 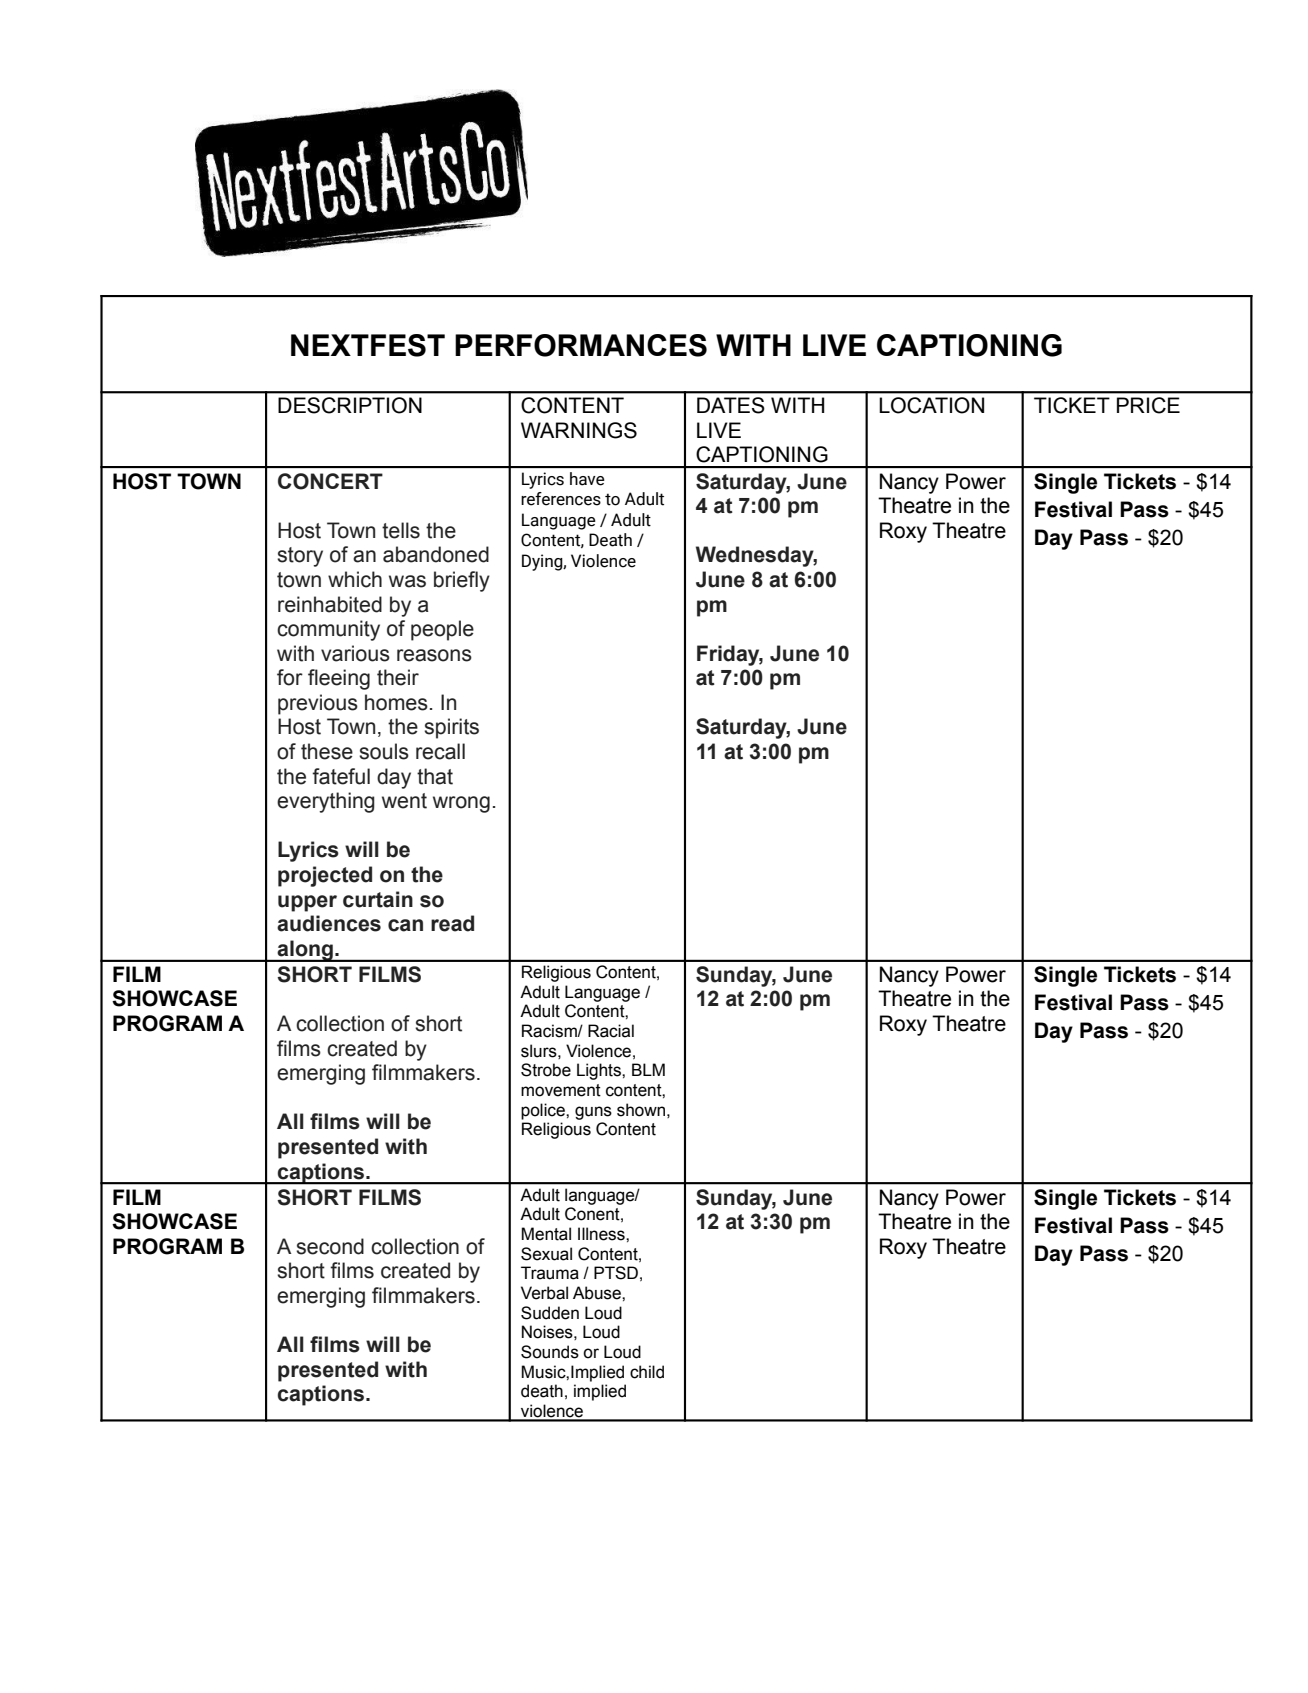 What do you see at coordinates (550, 1352) in the screenshot?
I see `Sounds` at bounding box center [550, 1352].
